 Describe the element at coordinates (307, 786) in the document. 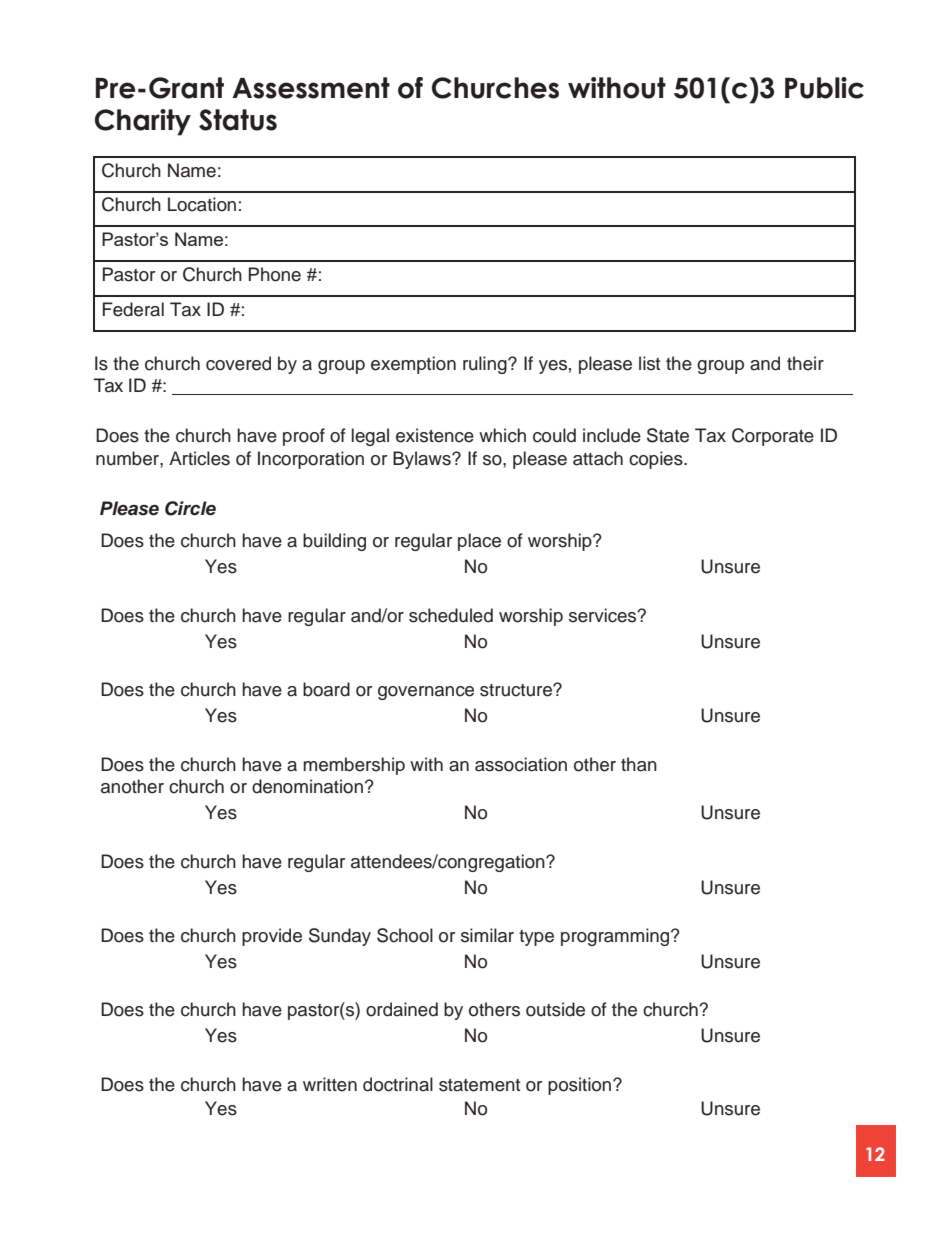

I see `denomination` at that location.
